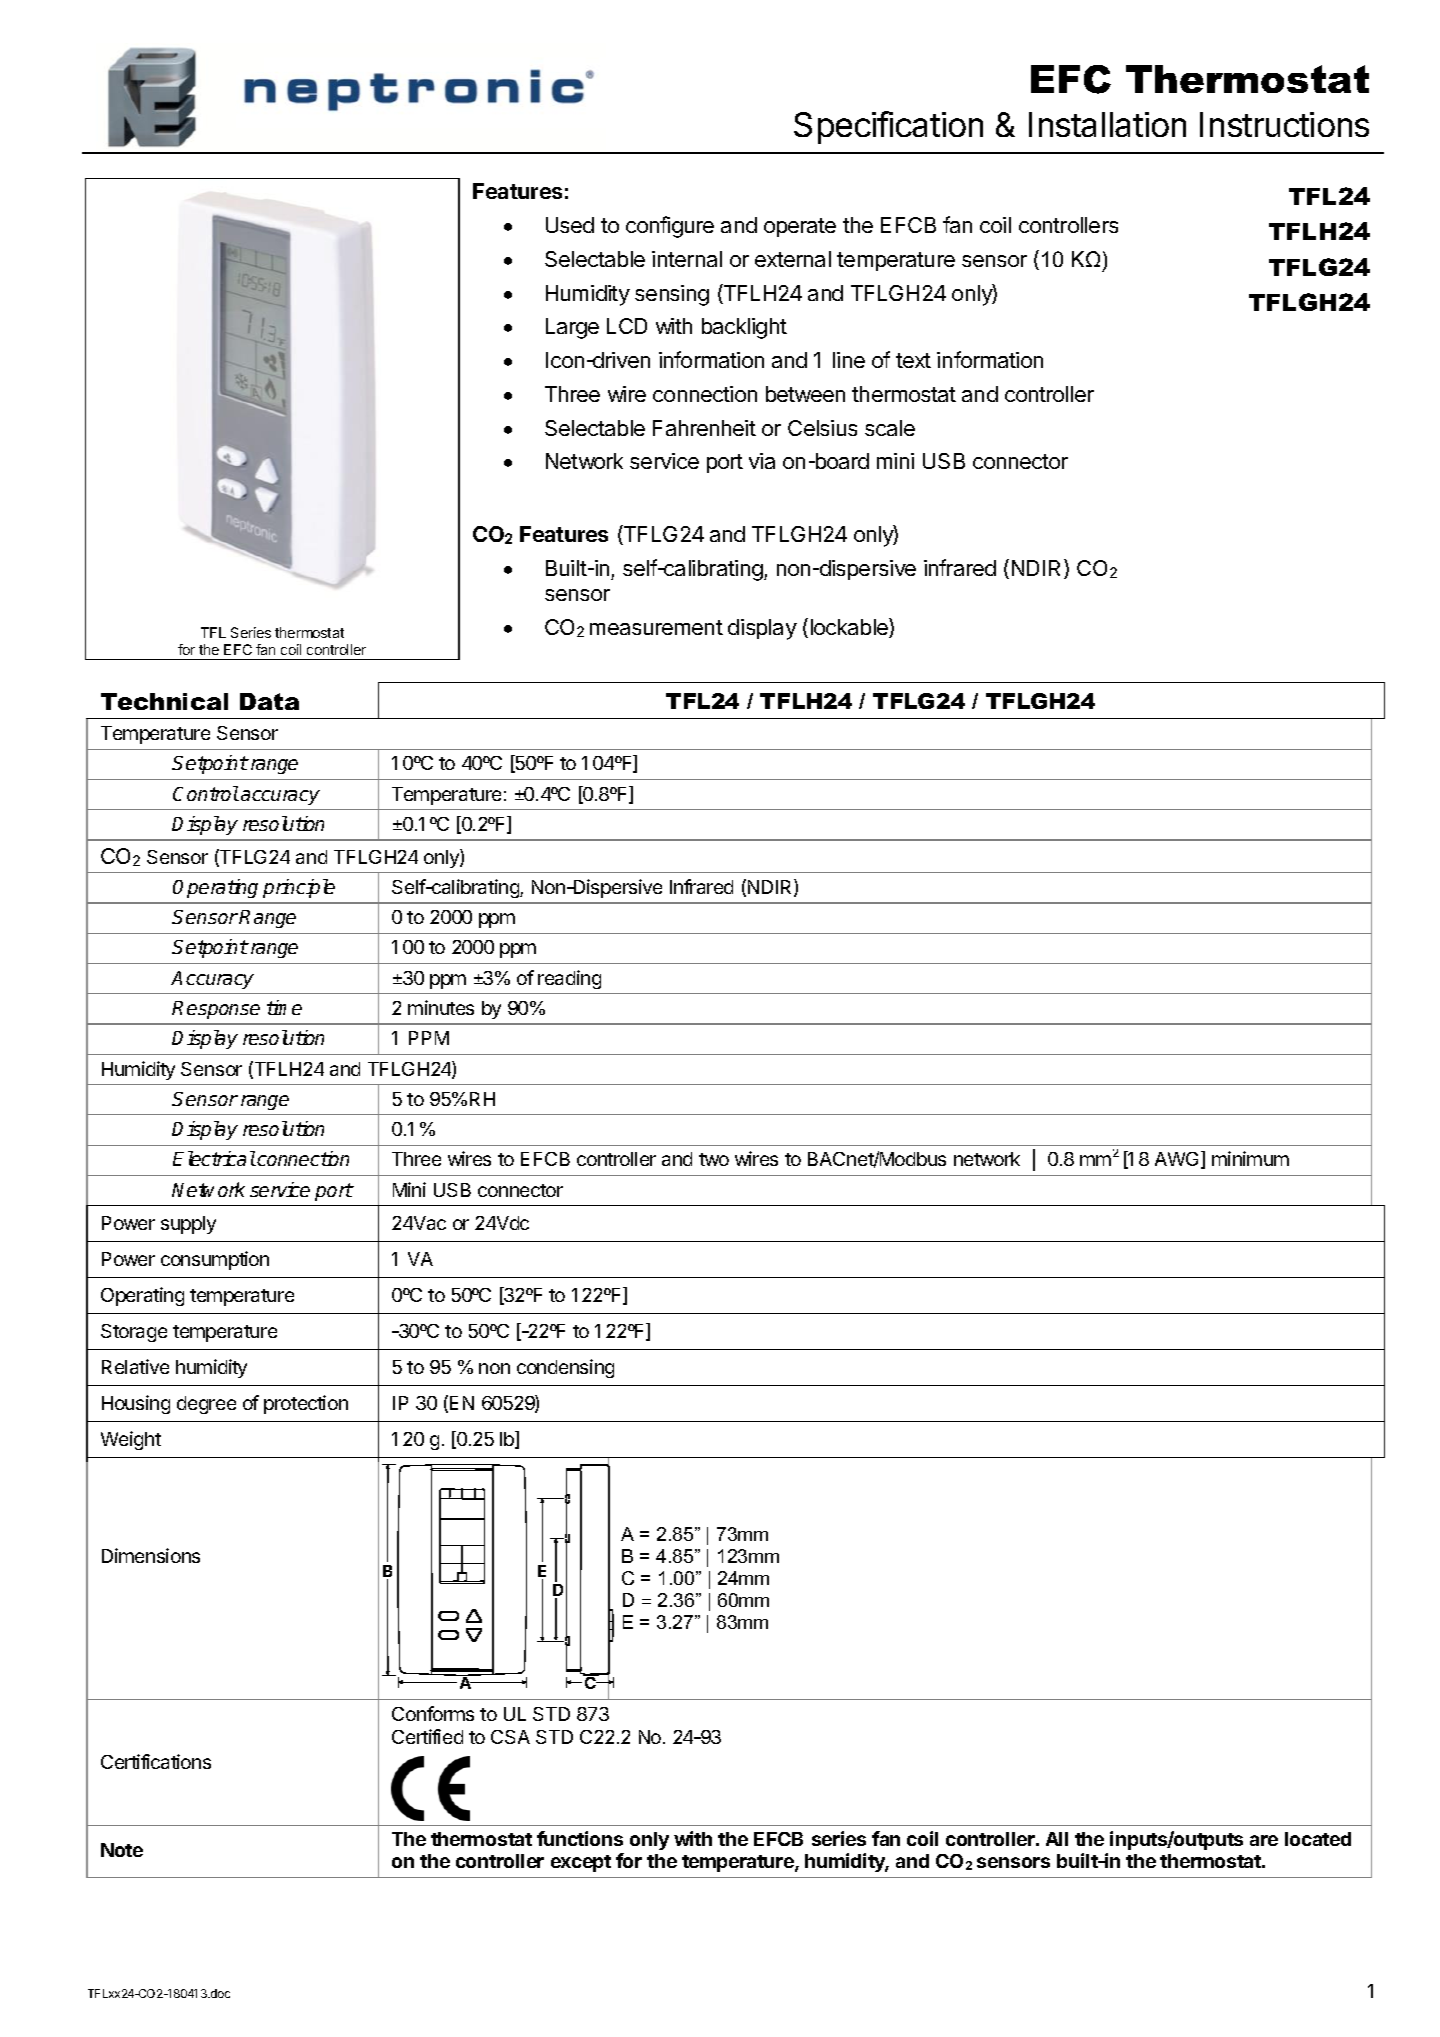 The height and width of the page is (2037, 1440). Describe the element at coordinates (570, 225) in the page. I see `Used` at that location.
